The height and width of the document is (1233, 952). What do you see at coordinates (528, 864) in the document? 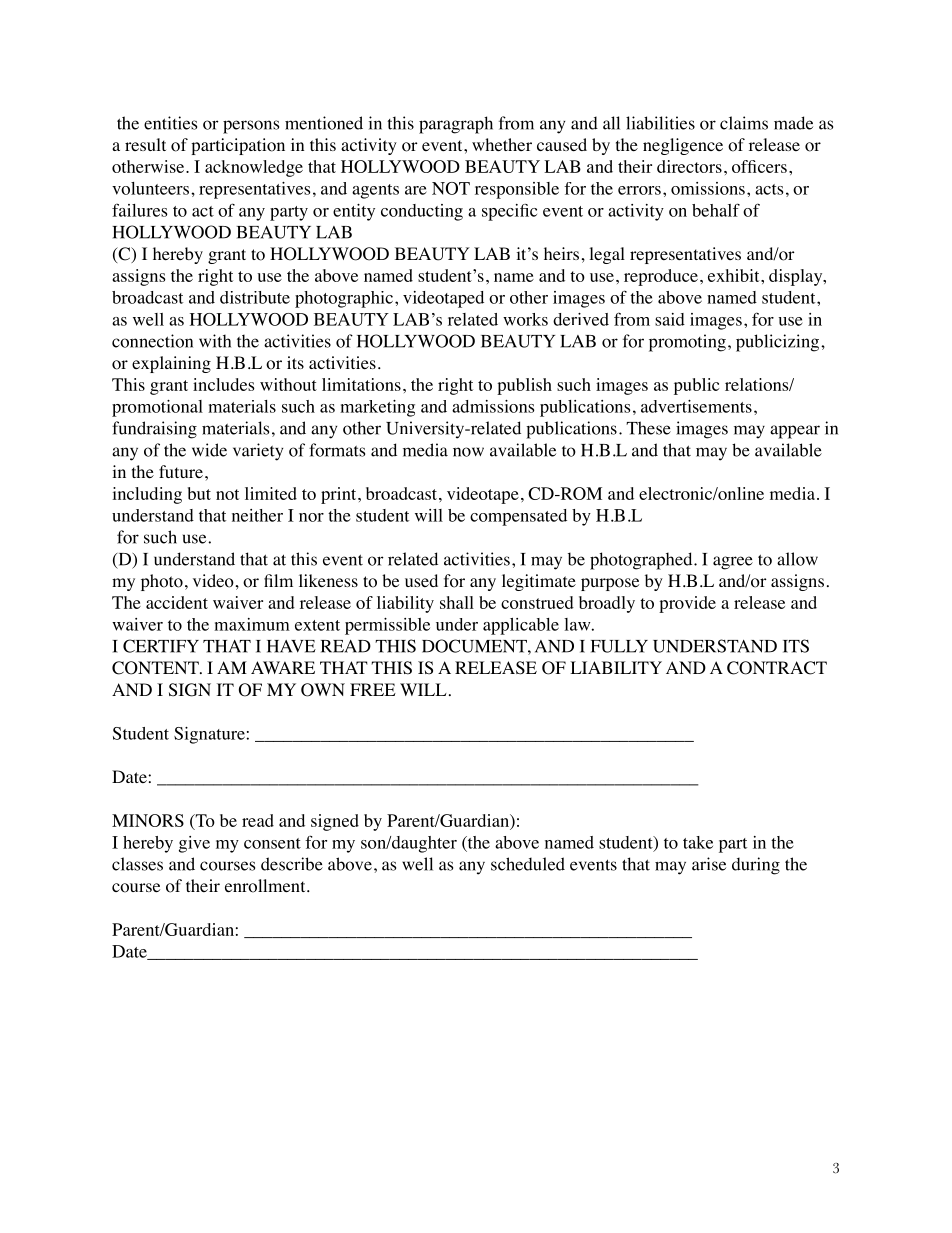
I see `scheduled` at bounding box center [528, 864].
